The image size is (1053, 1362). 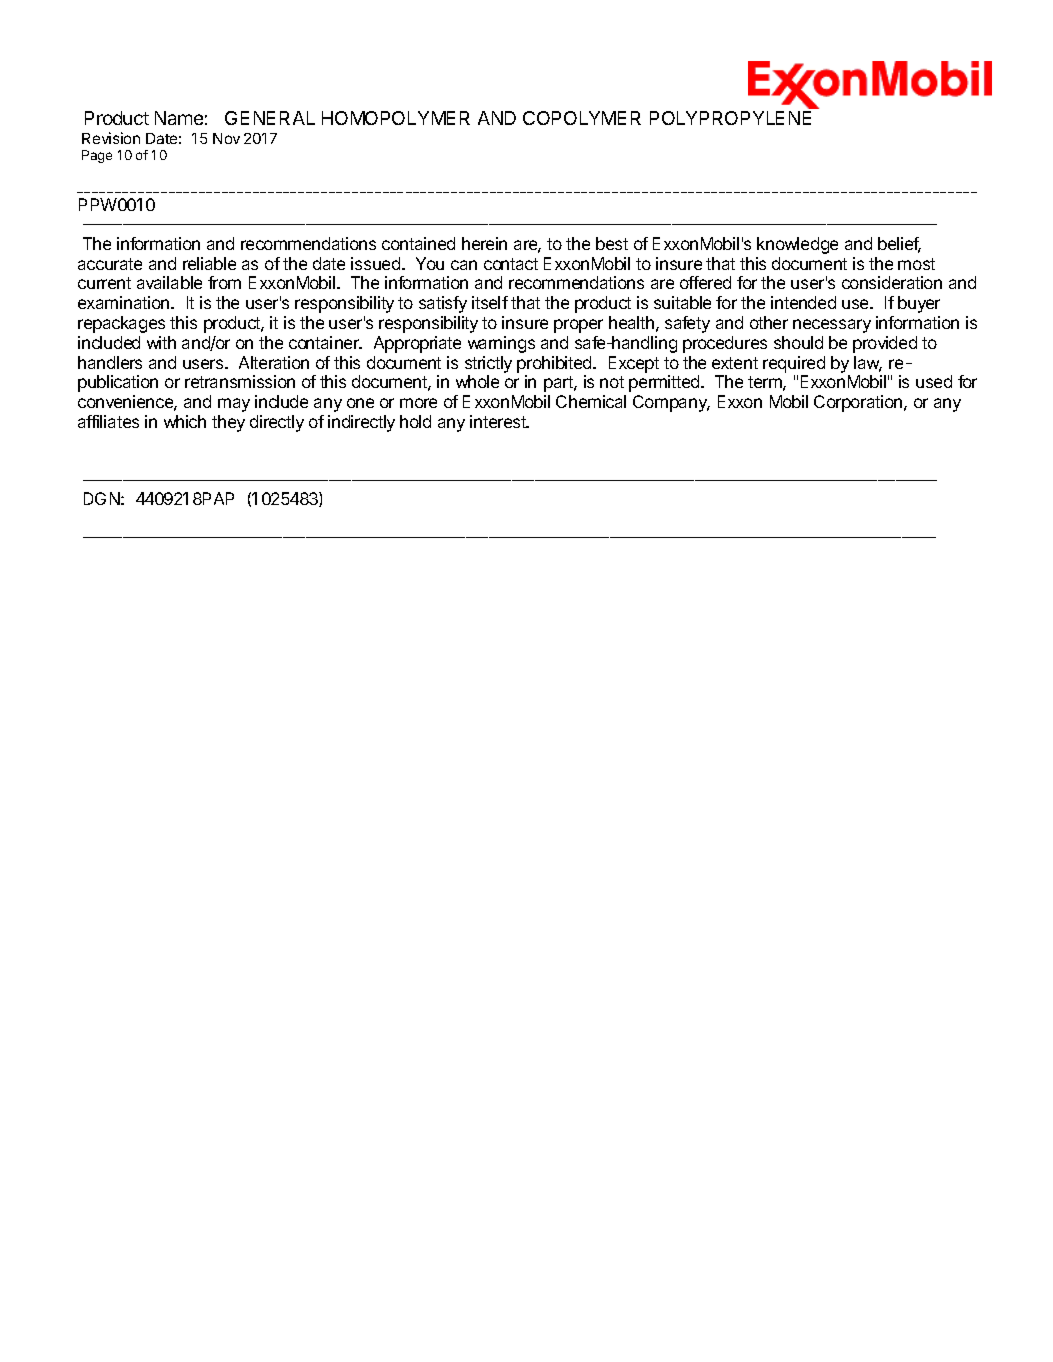 What do you see at coordinates (730, 118) in the screenshot?
I see `POLYPROPYLENE` at bounding box center [730, 118].
